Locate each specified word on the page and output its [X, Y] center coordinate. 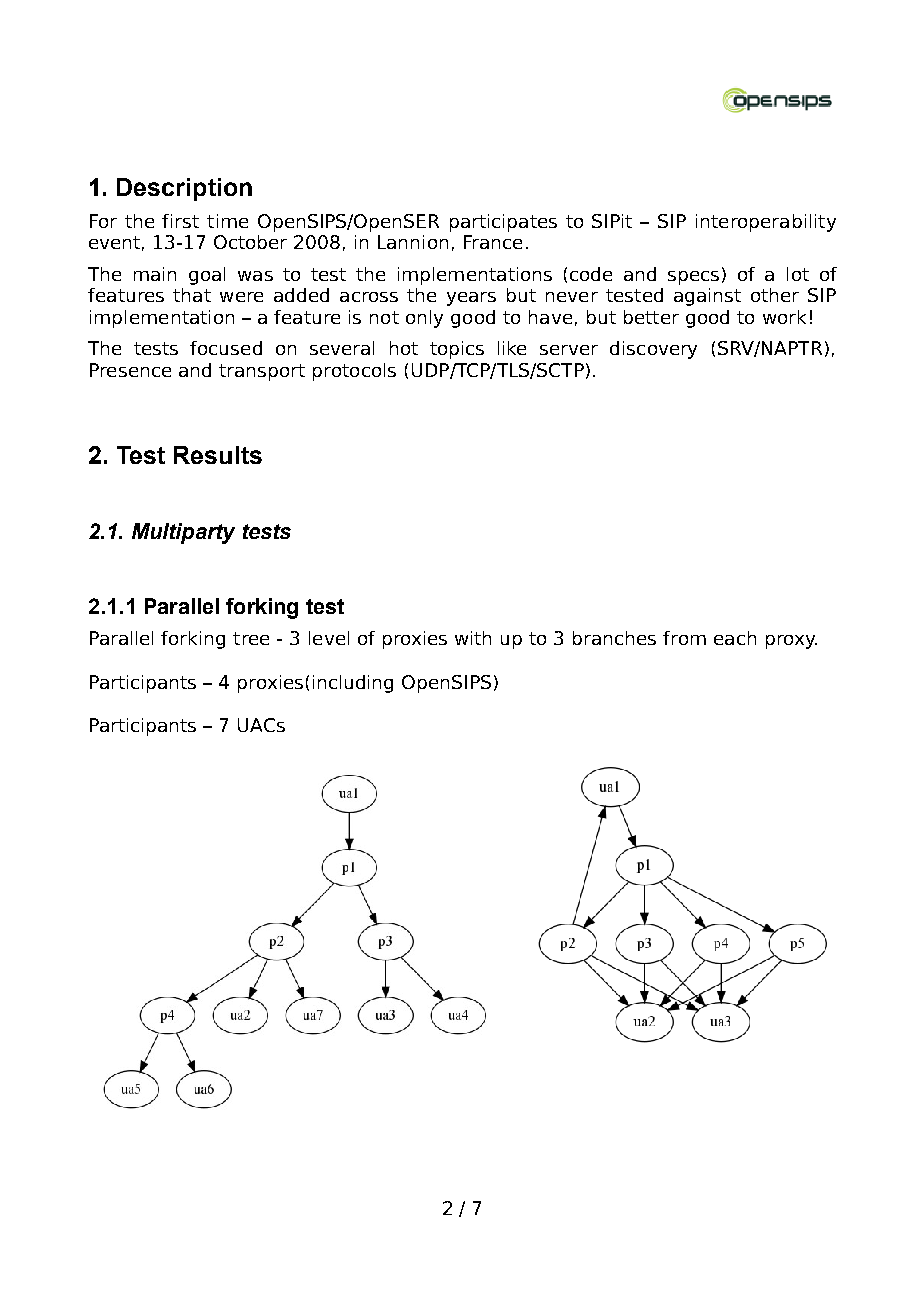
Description [184, 189]
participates [503, 223]
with [473, 638]
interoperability [766, 223]
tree [251, 638]
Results [218, 455]
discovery [653, 350]
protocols [354, 372]
